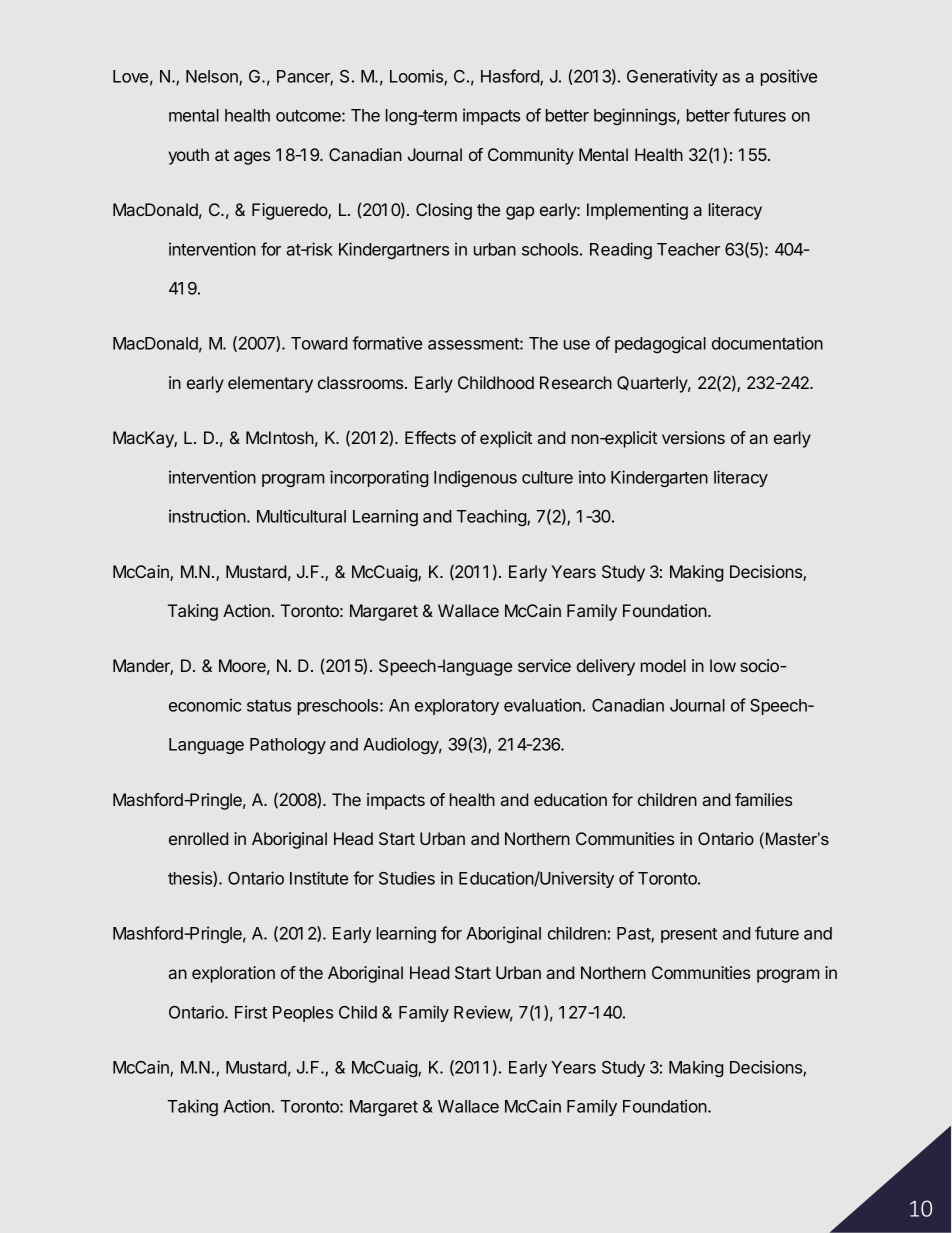  Describe the element at coordinates (672, 77) in the page. I see `Generativity` at that location.
